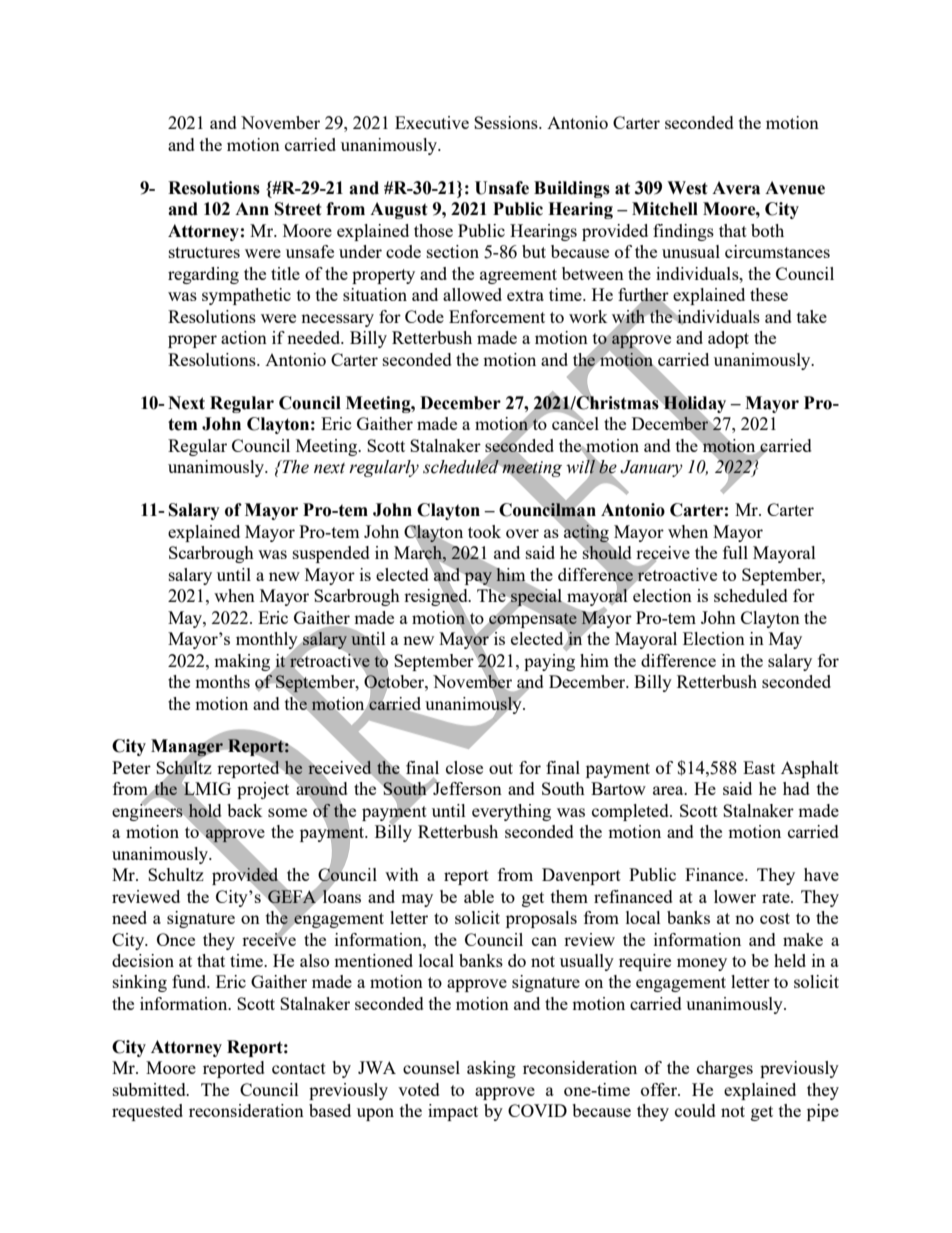 This screenshot has height=1233, width=952. Describe the element at coordinates (735, 552) in the screenshot. I see `full` at that location.
